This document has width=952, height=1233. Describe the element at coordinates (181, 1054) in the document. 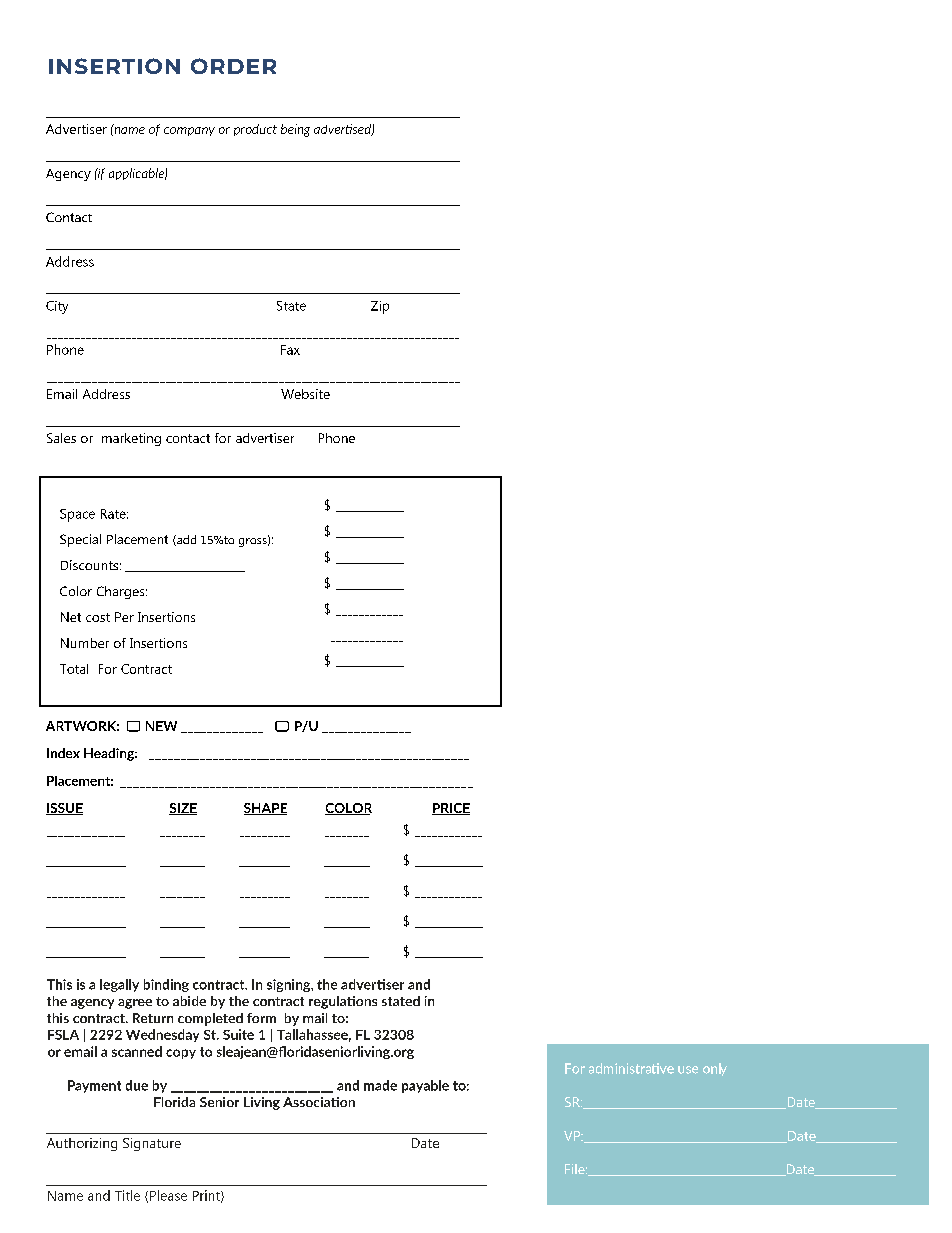

I see `copy` at that location.
